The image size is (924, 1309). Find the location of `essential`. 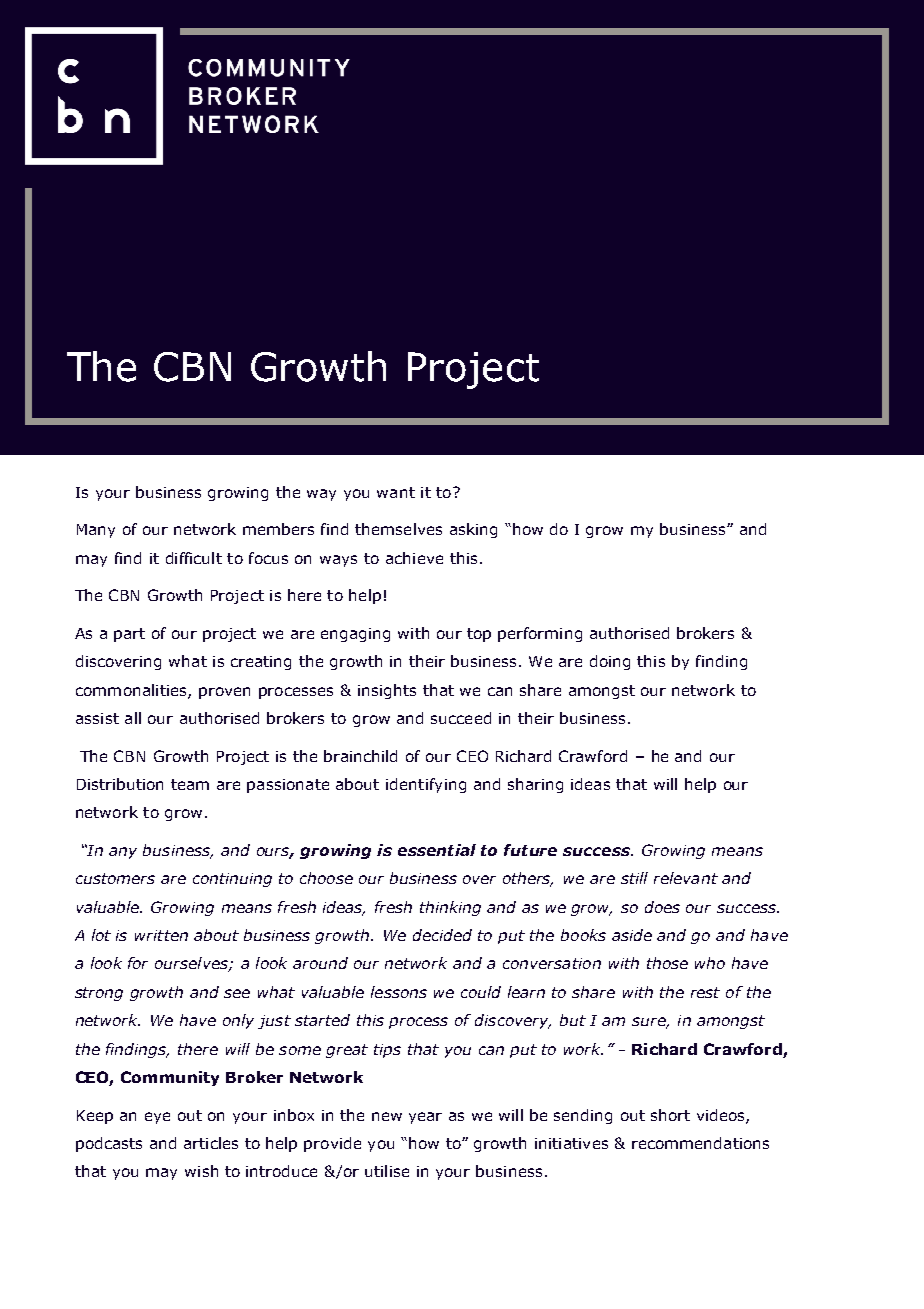

essential is located at coordinates (437, 850).
